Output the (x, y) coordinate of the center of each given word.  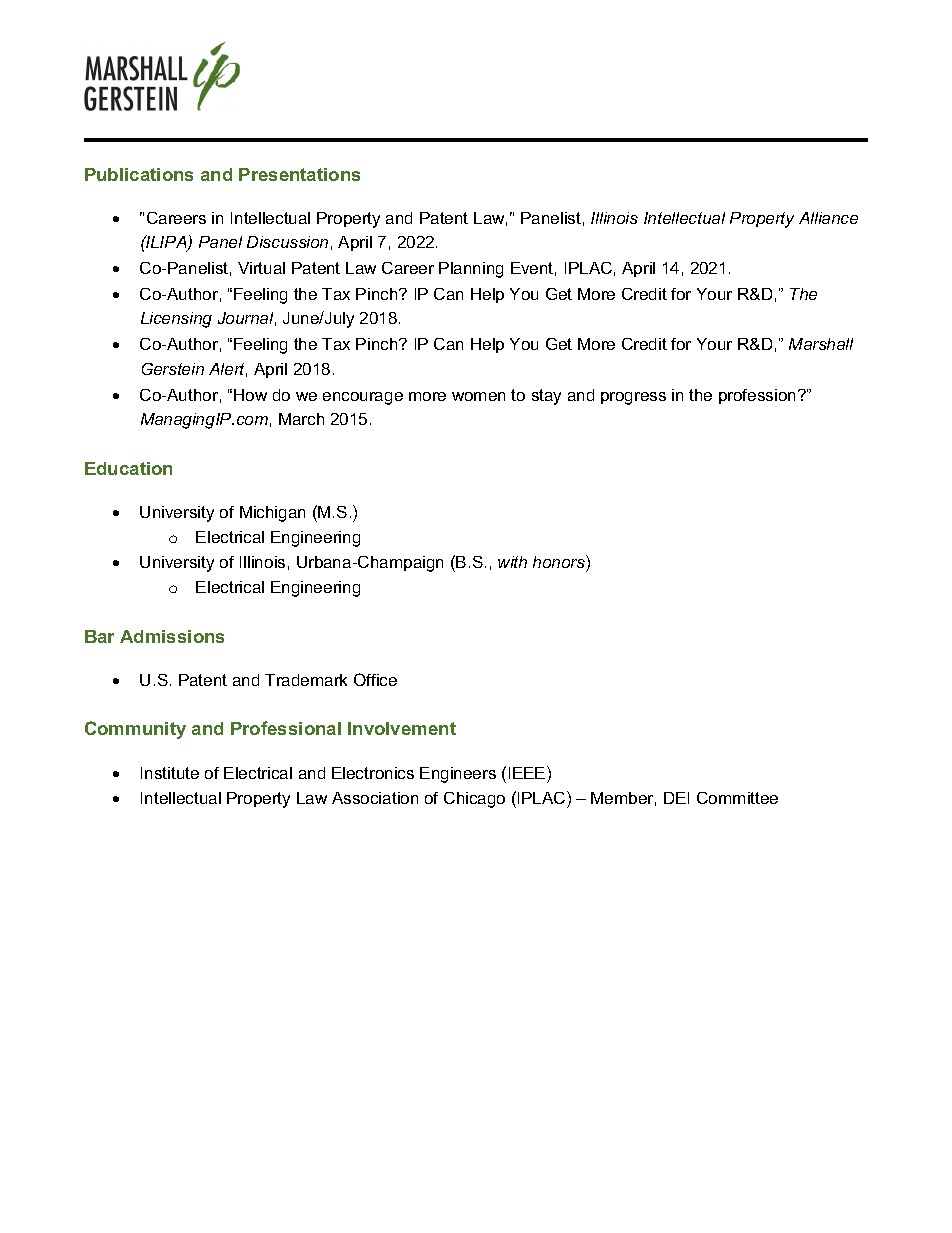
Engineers (458, 775)
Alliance (828, 218)
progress (633, 398)
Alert (228, 370)
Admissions (172, 636)
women (478, 396)
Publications (139, 174)
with (512, 562)
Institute (170, 773)
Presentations (299, 174)
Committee (737, 798)
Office (375, 679)
